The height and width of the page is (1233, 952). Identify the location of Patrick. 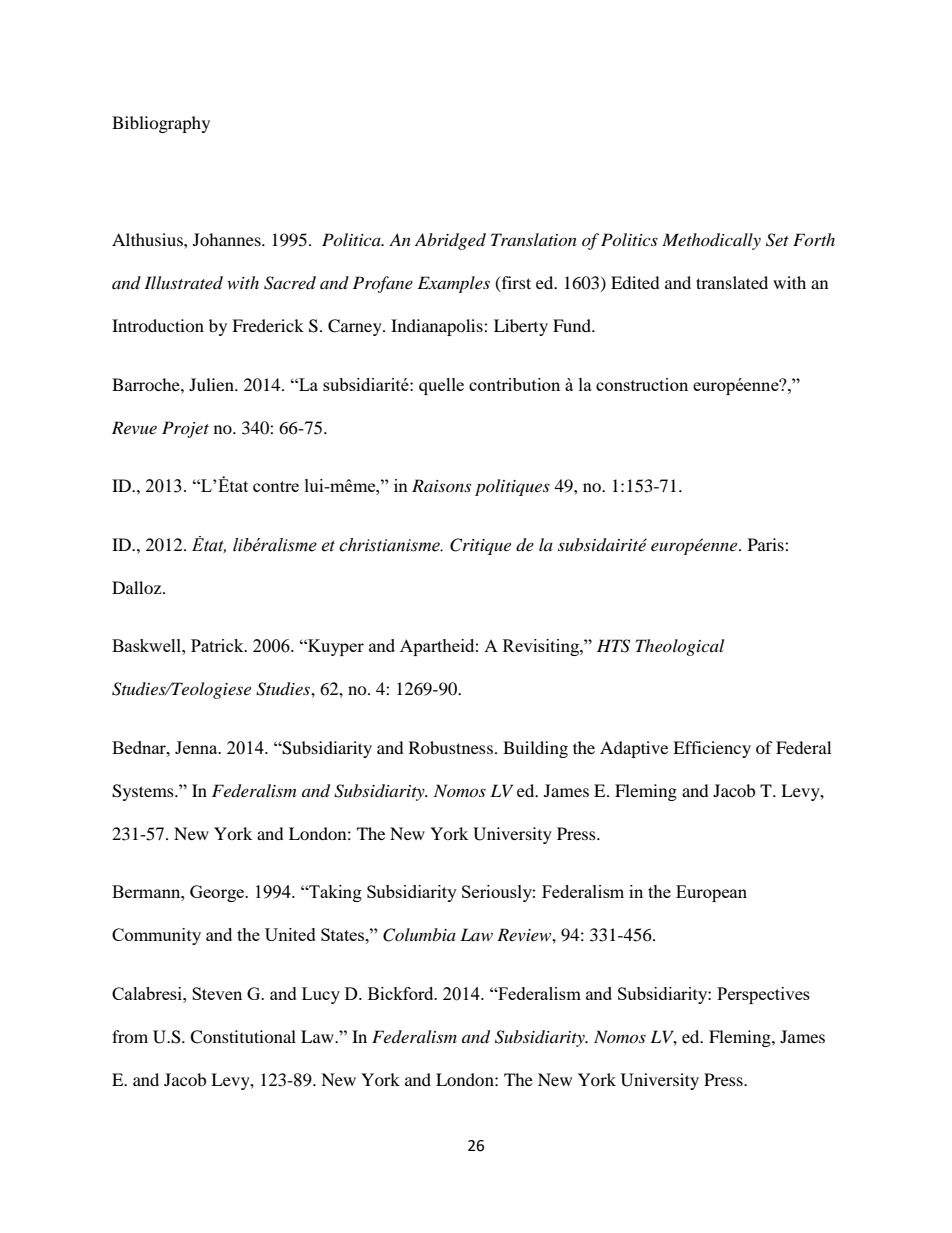
(218, 645).
